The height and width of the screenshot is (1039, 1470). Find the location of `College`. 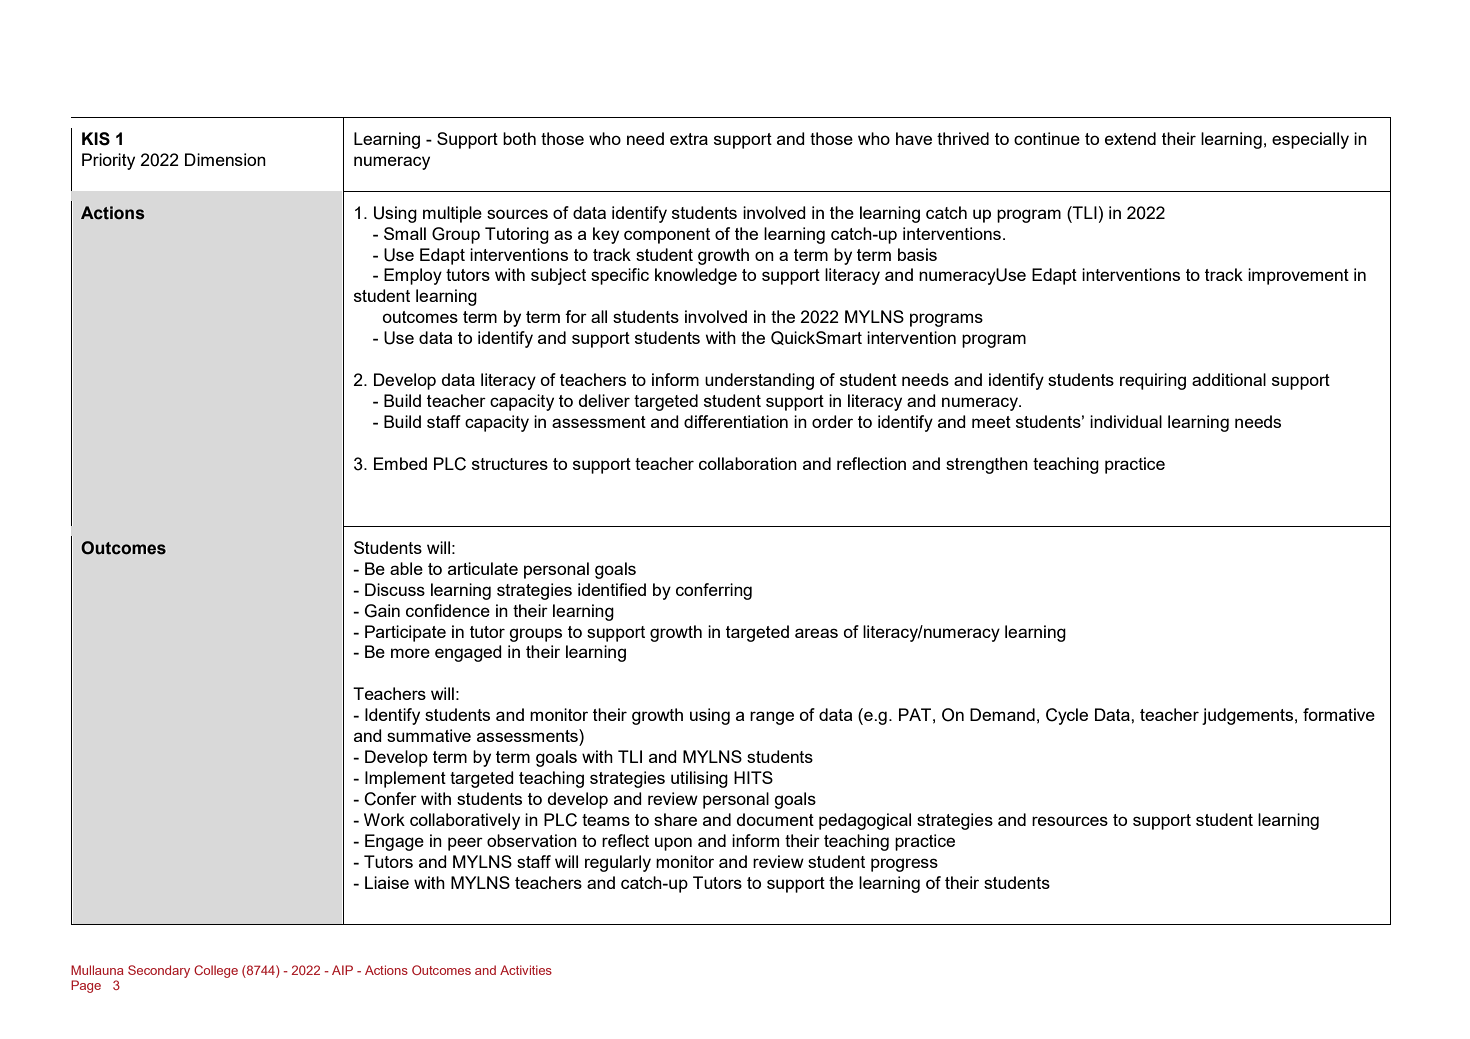

College is located at coordinates (216, 971).
